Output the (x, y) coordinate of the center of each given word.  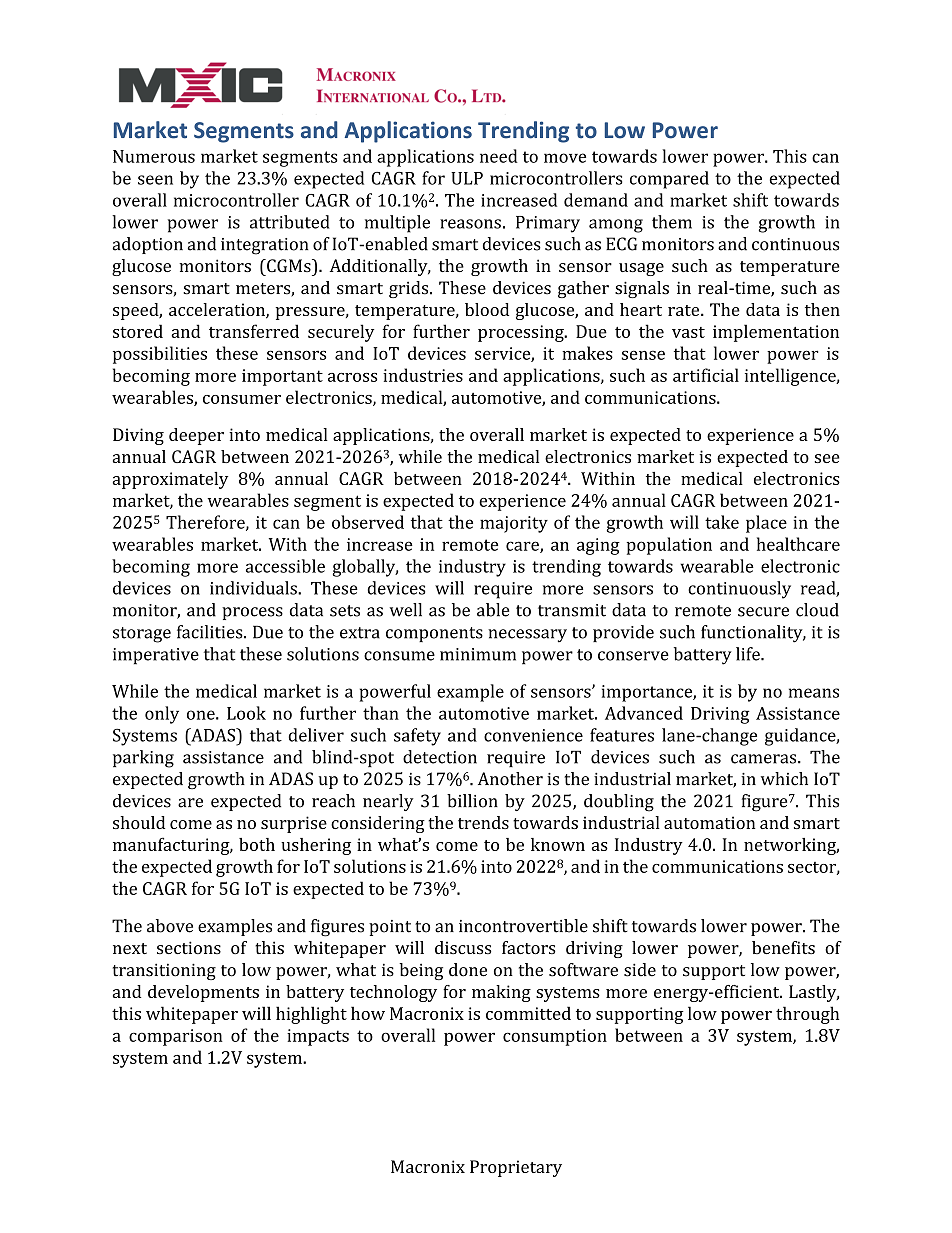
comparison (176, 1037)
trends (483, 822)
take (722, 522)
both (257, 844)
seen (155, 180)
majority (514, 524)
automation (709, 822)
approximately (170, 480)
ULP (467, 178)
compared (669, 180)
